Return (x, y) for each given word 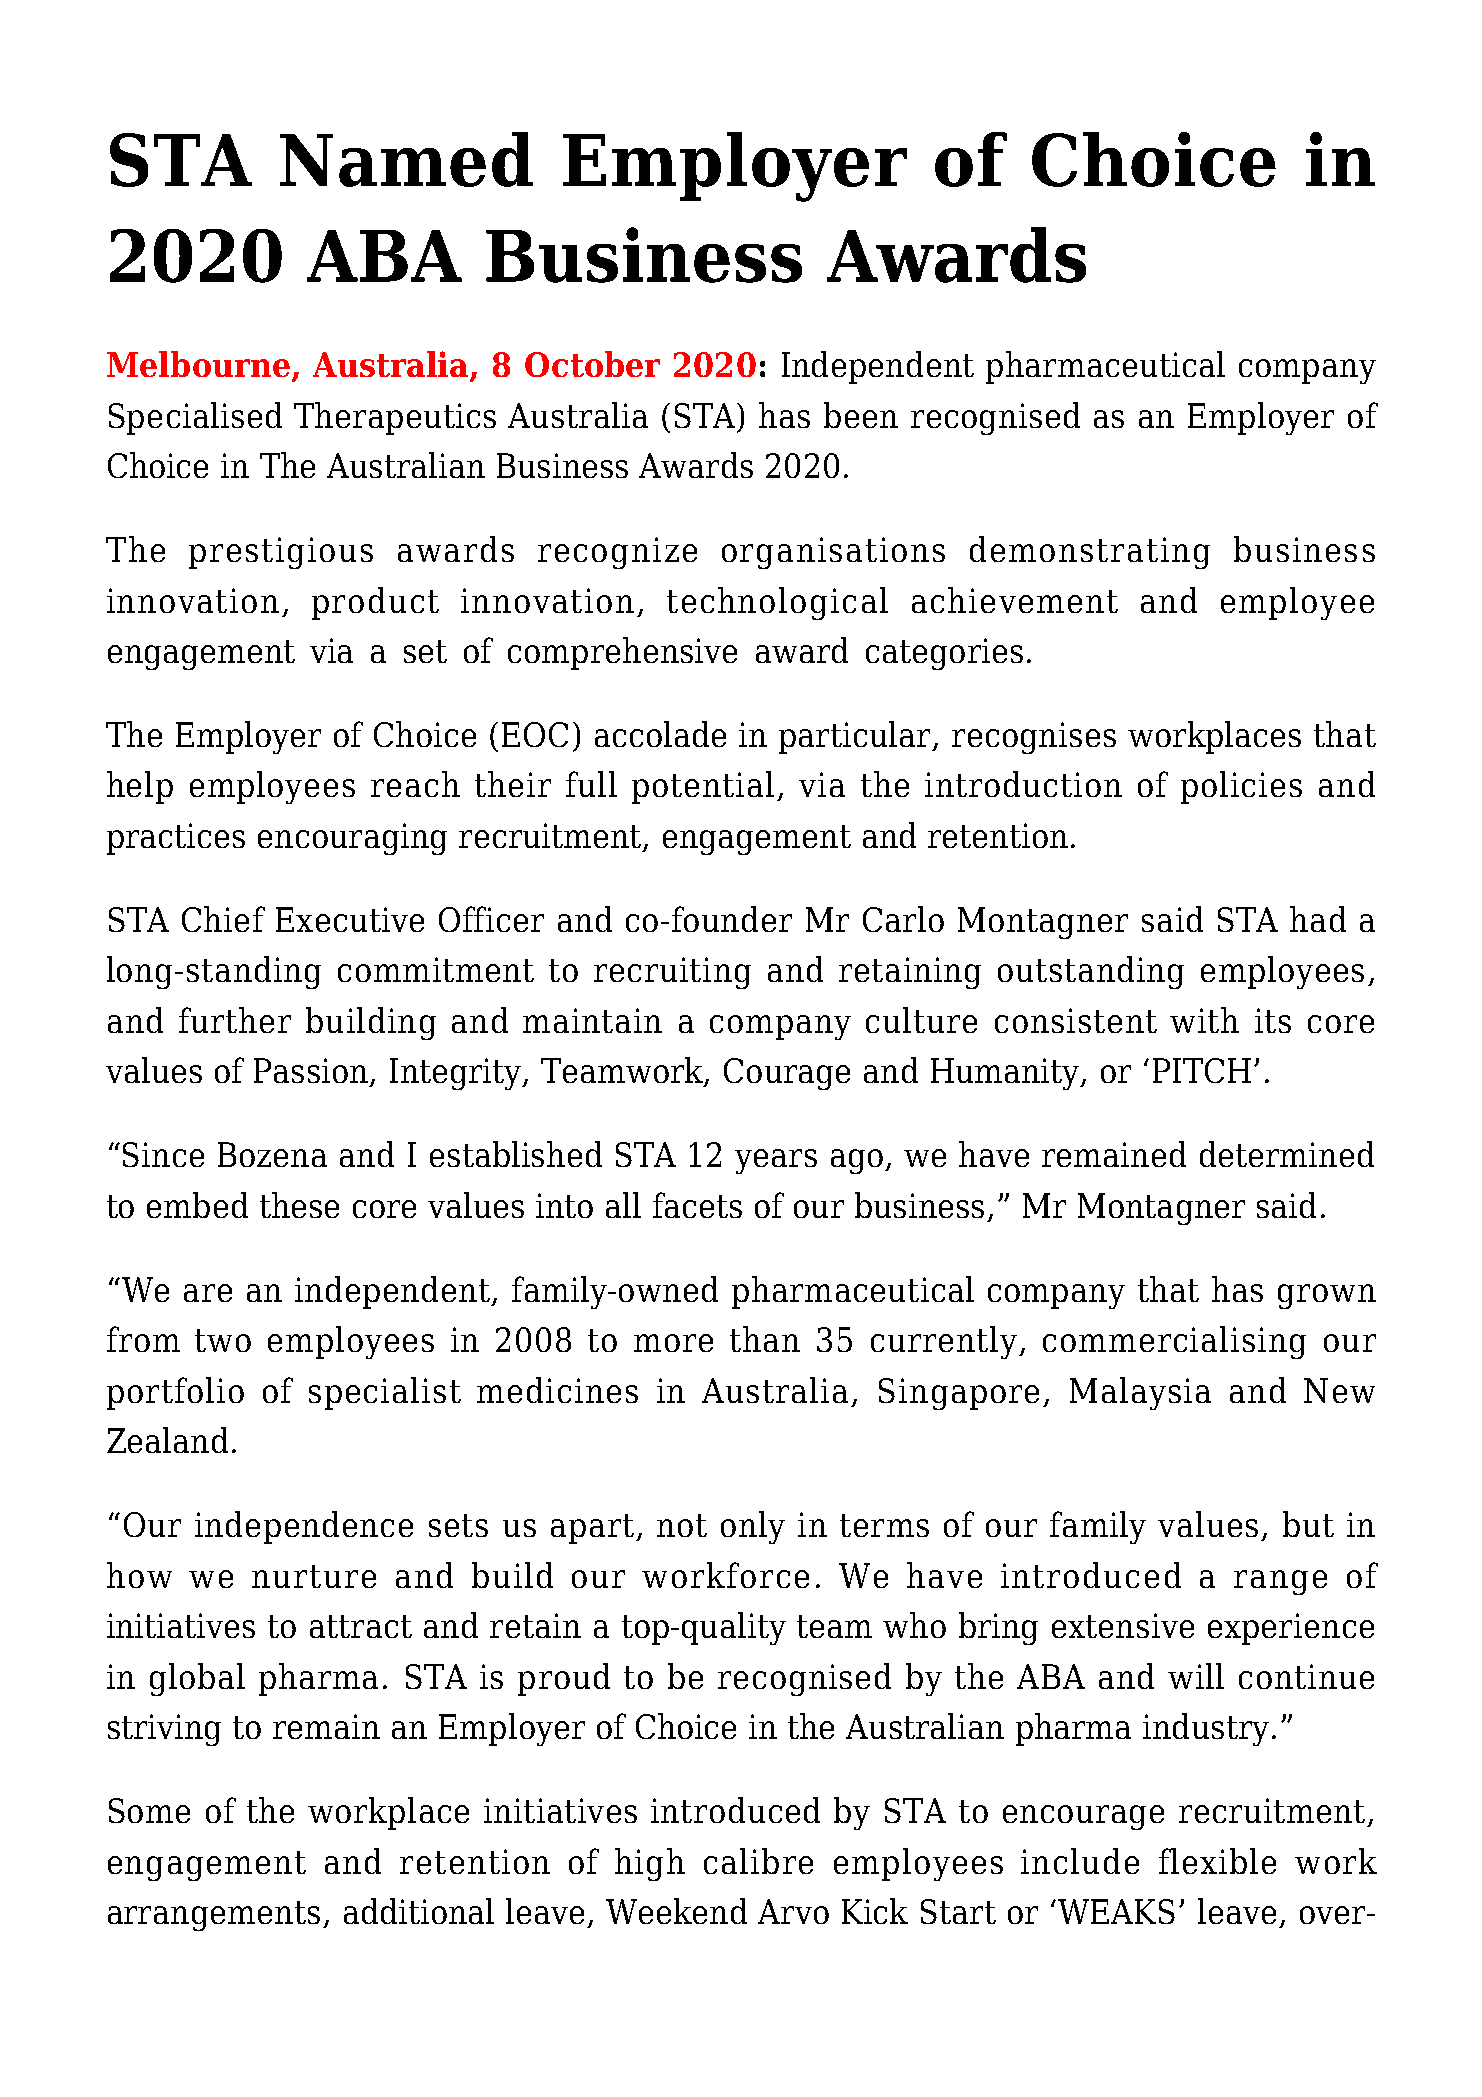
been (861, 415)
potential (703, 787)
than (765, 1339)
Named (406, 159)
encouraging (352, 839)
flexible (1217, 1861)
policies (1241, 787)
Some (149, 1810)
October (592, 364)
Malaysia (1140, 1393)
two (223, 1340)
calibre (758, 1861)
